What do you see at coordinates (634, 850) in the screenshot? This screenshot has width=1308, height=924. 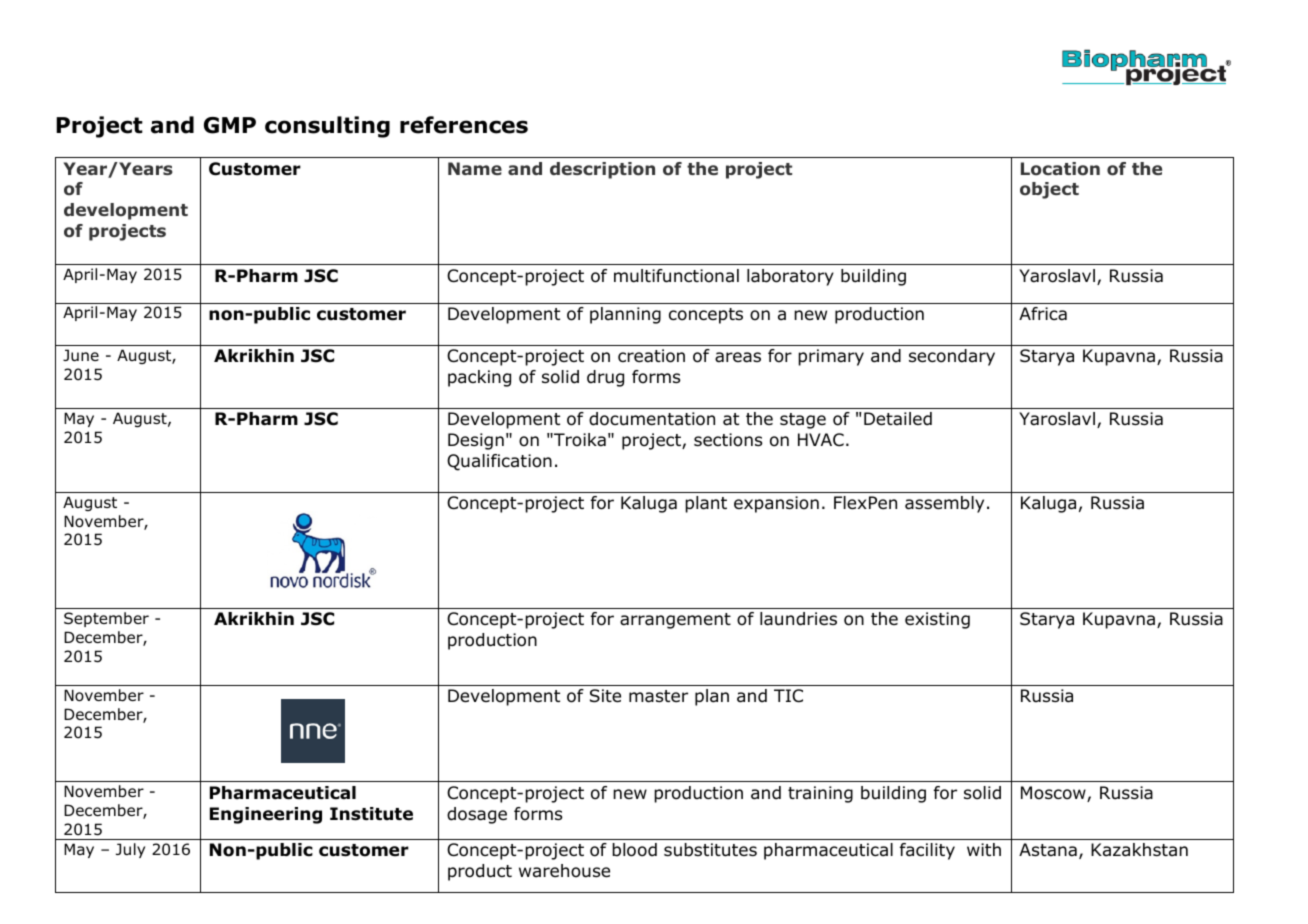 I see `blood` at bounding box center [634, 850].
